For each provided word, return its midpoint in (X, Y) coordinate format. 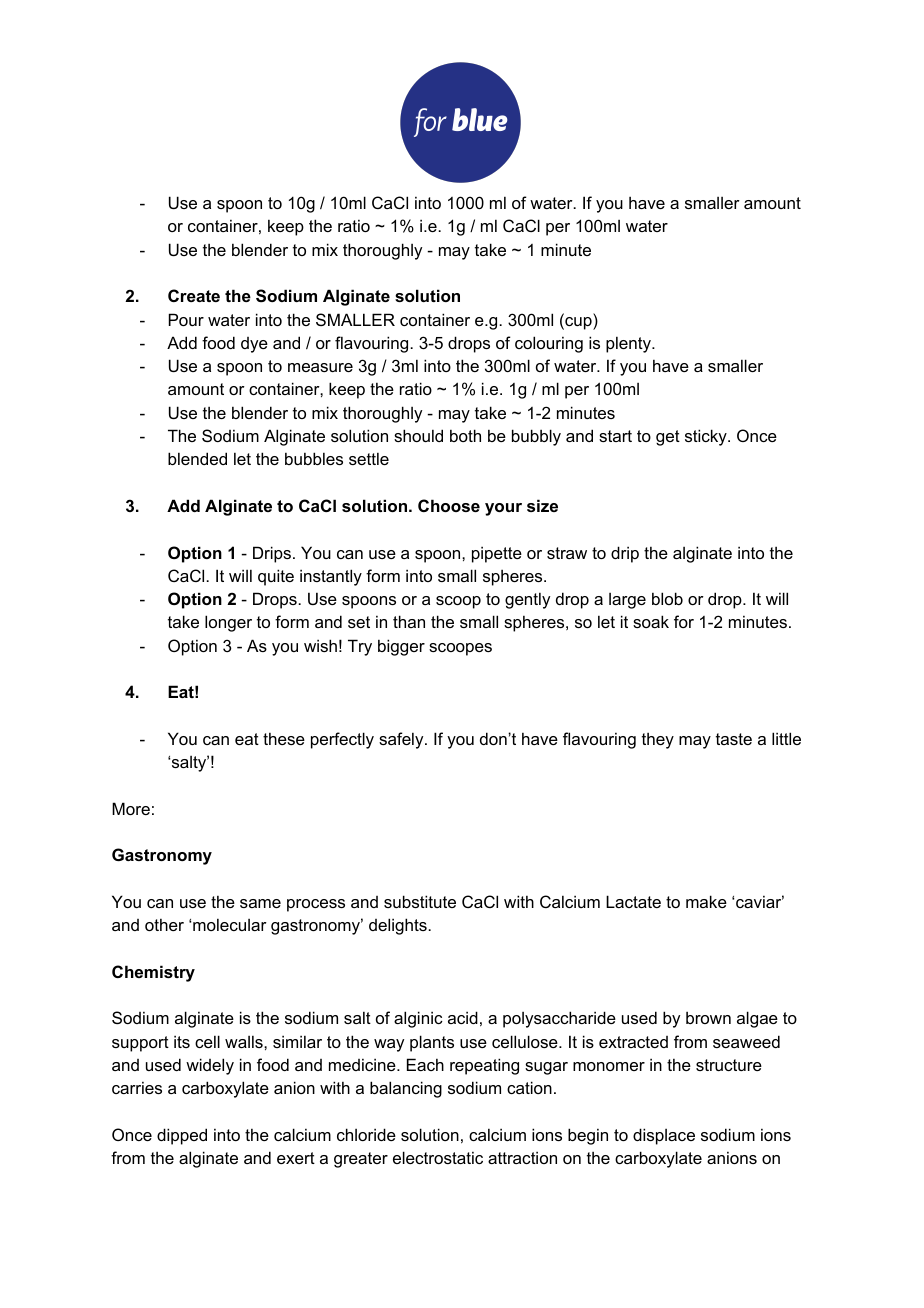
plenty (629, 344)
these (284, 738)
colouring (549, 344)
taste (734, 739)
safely (402, 740)
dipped (182, 1136)
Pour (186, 319)
